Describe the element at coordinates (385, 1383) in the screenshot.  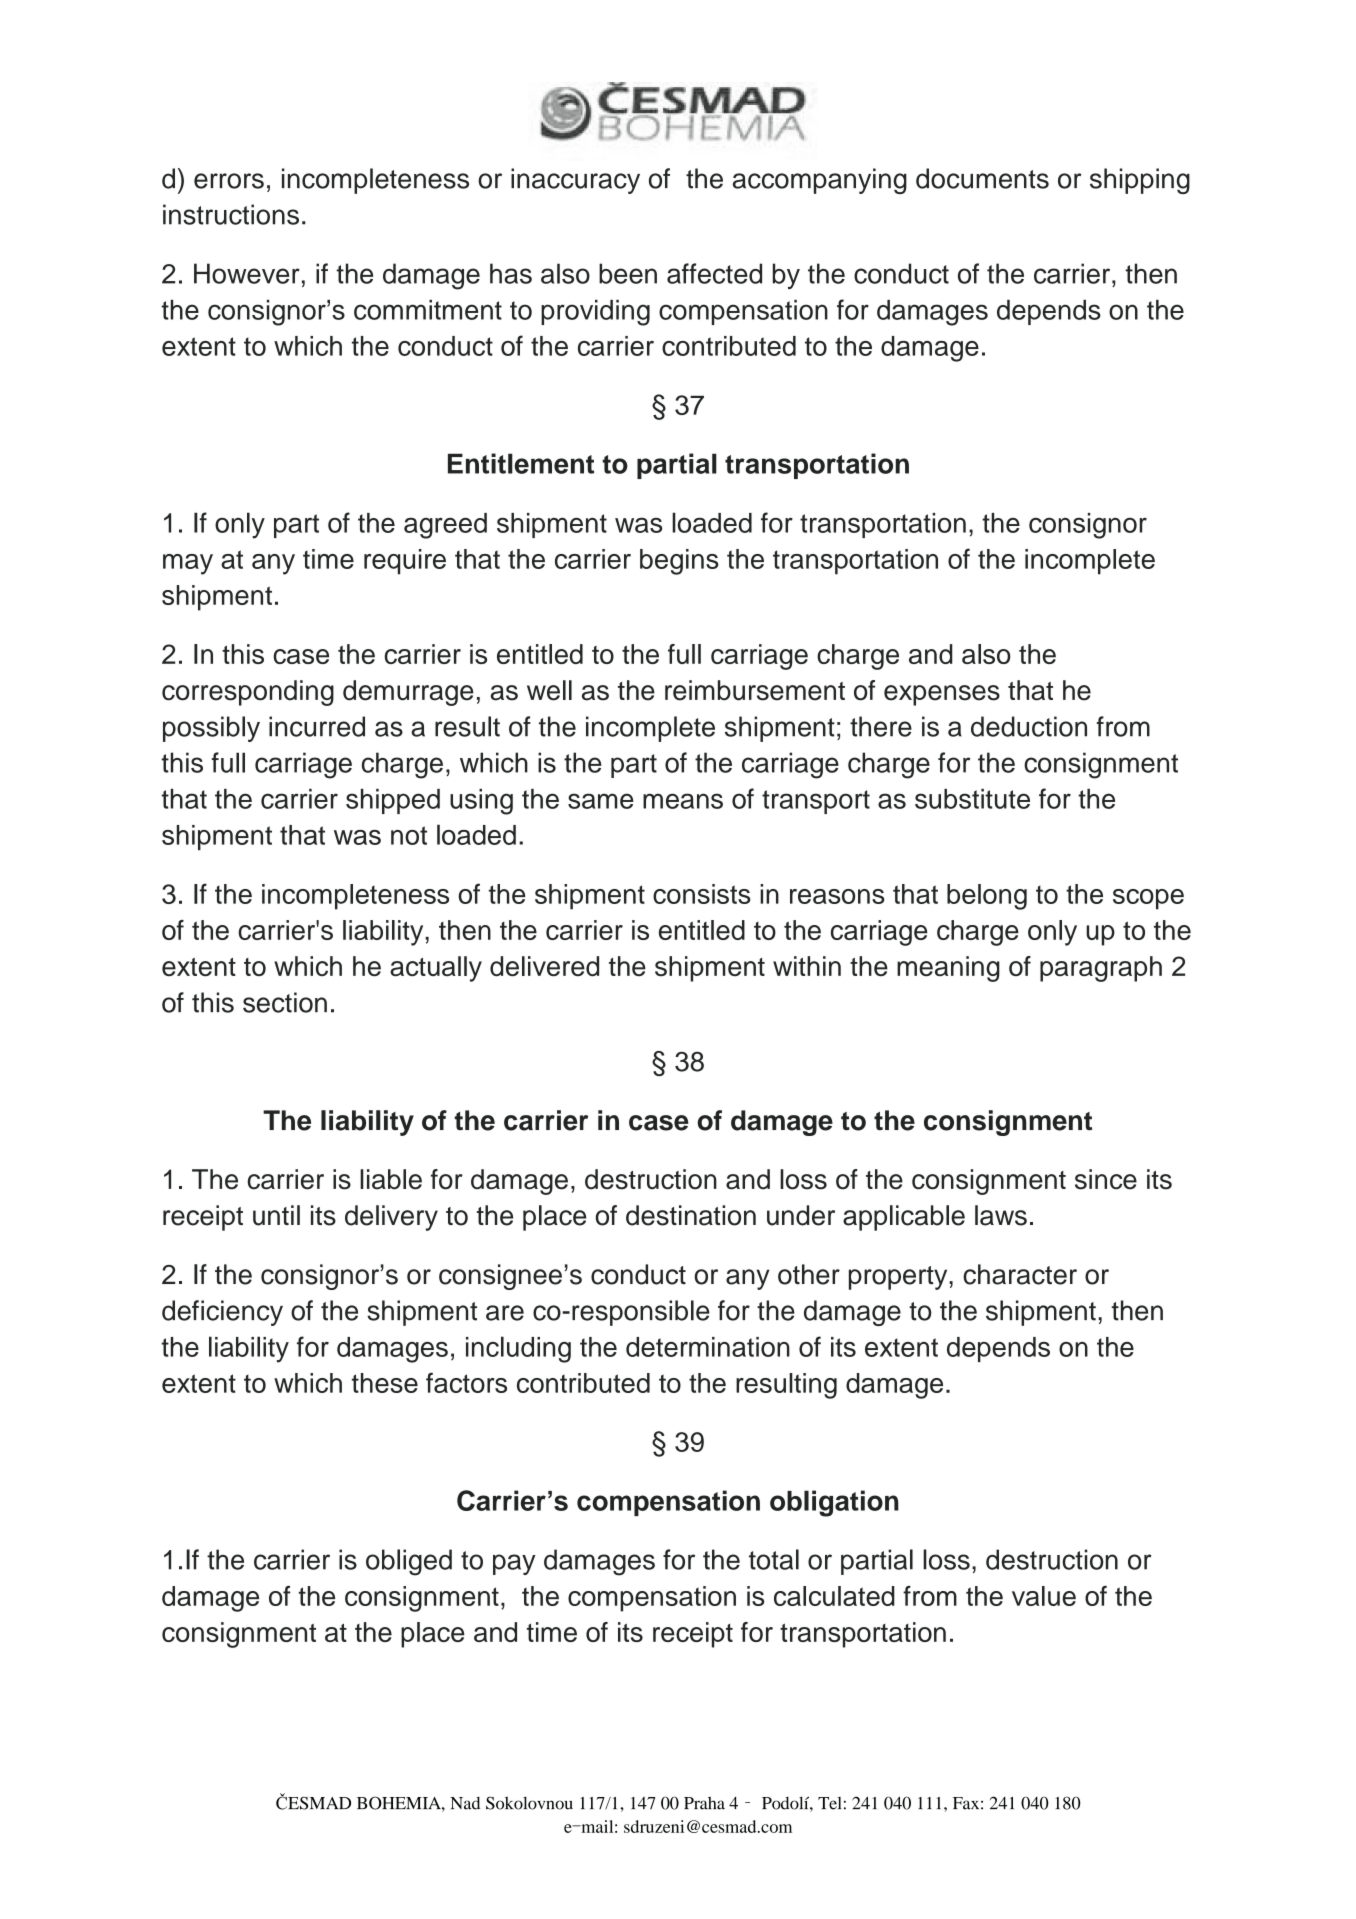
I see `these` at that location.
